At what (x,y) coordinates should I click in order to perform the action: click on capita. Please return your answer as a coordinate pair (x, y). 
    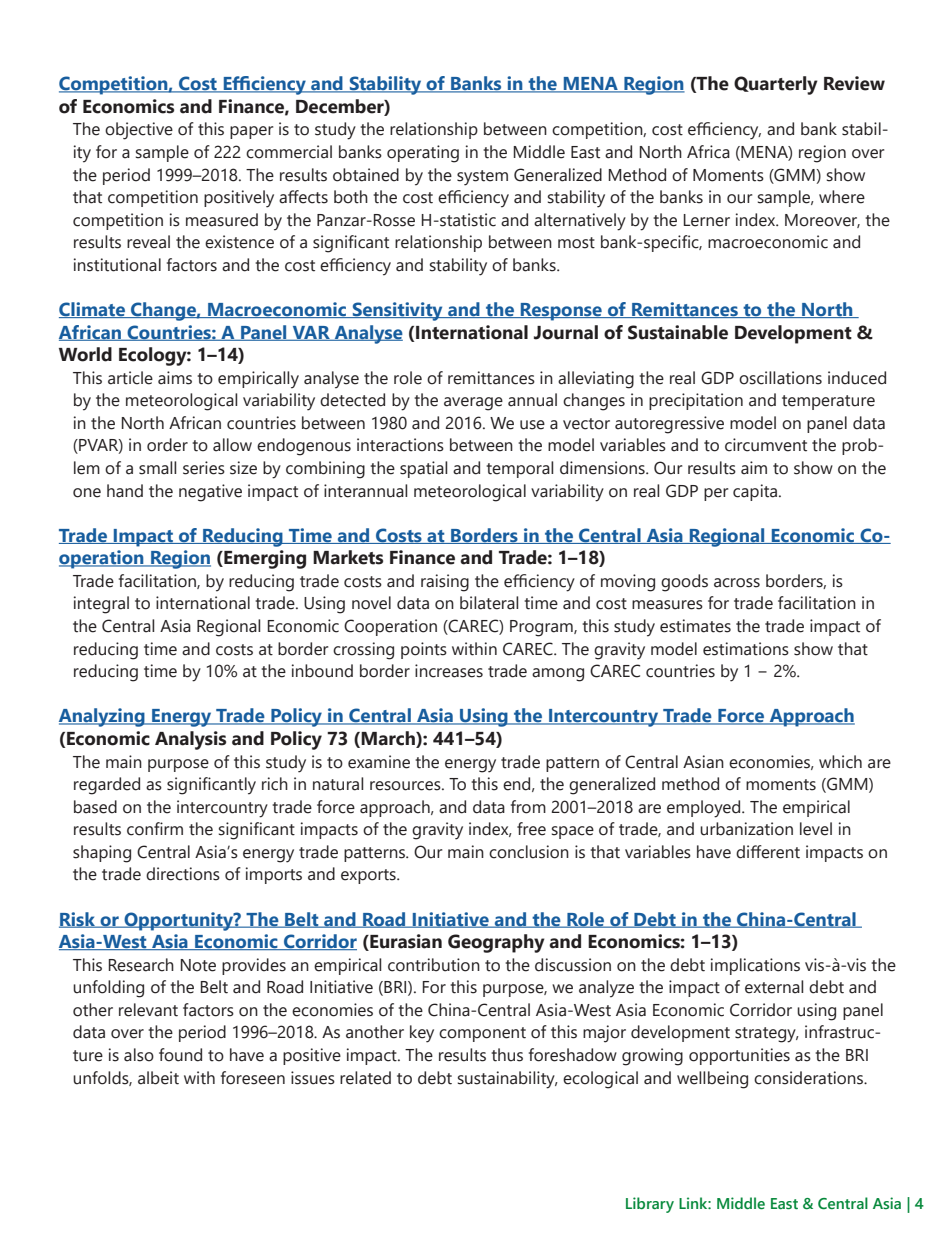
    Looking at the image, I should click on (756, 492).
